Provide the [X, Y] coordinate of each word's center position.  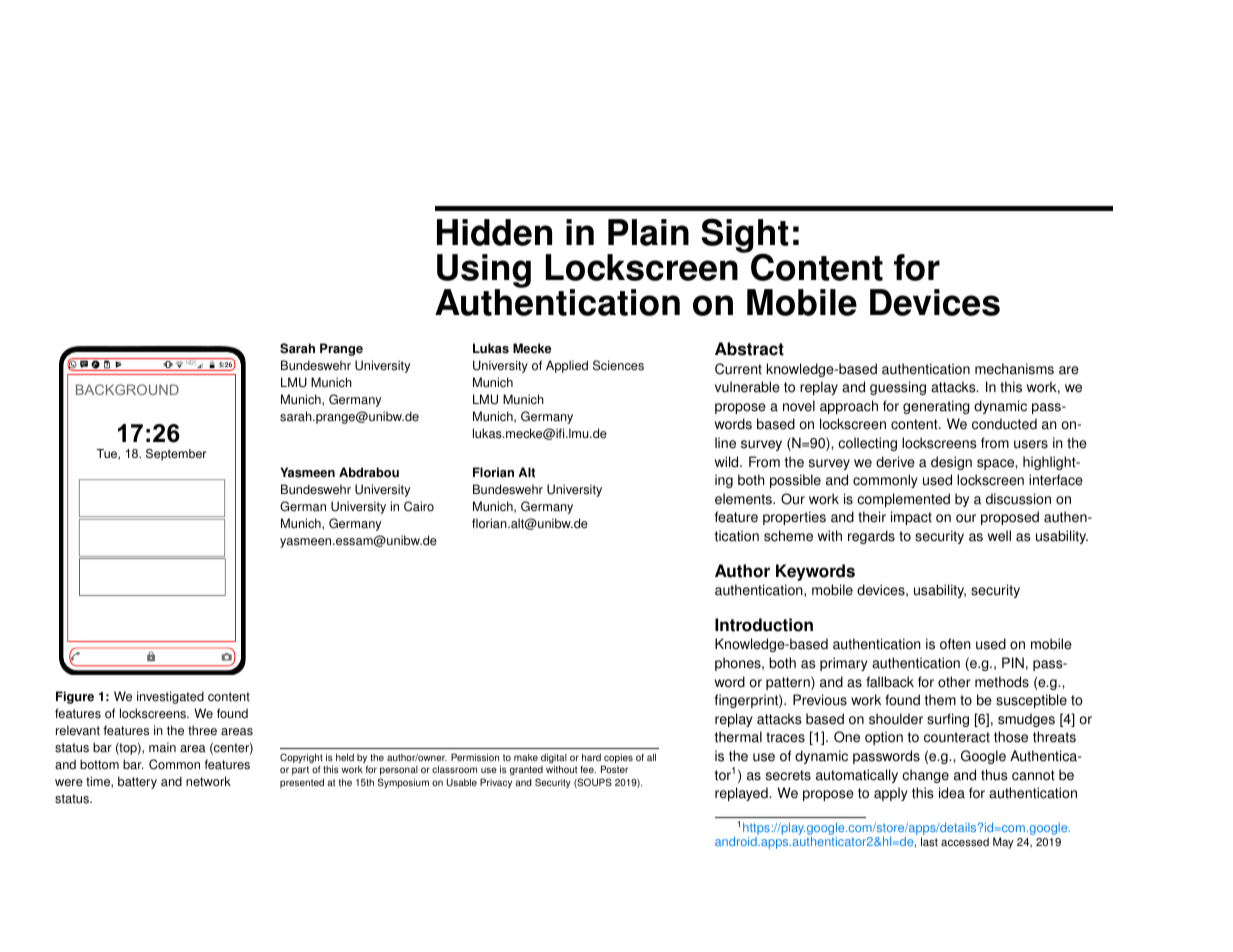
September [176, 455]
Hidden [494, 232]
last [929, 842]
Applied [567, 366]
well [999, 536]
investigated [170, 697]
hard [591, 757]
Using [484, 272]
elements [744, 499]
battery [137, 782]
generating [936, 407]
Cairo [419, 506]
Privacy [496, 783]
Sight [744, 237]
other [954, 682]
